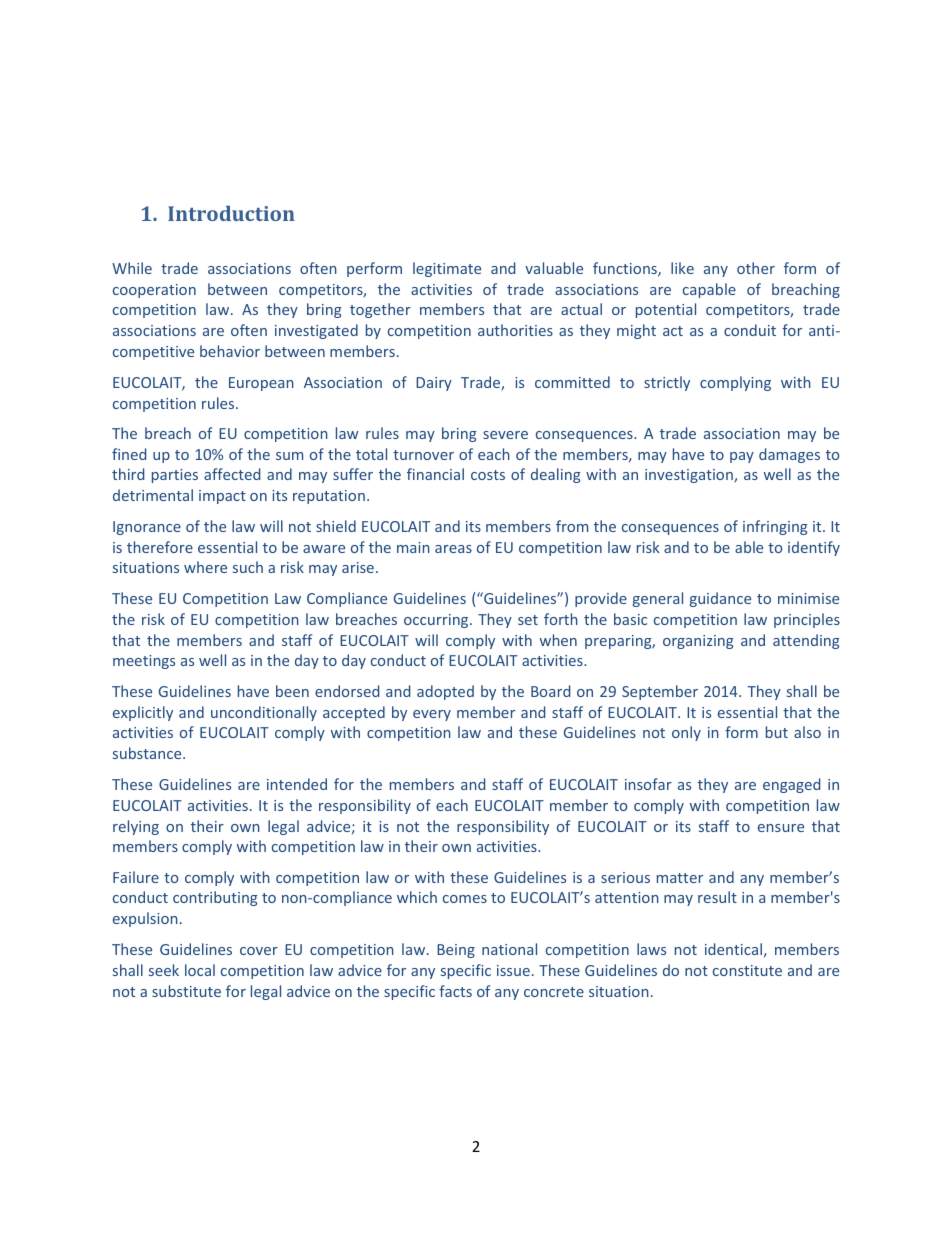 Image resolution: width=952 pixels, height=1233 pixels. I want to click on local, so click(200, 970).
